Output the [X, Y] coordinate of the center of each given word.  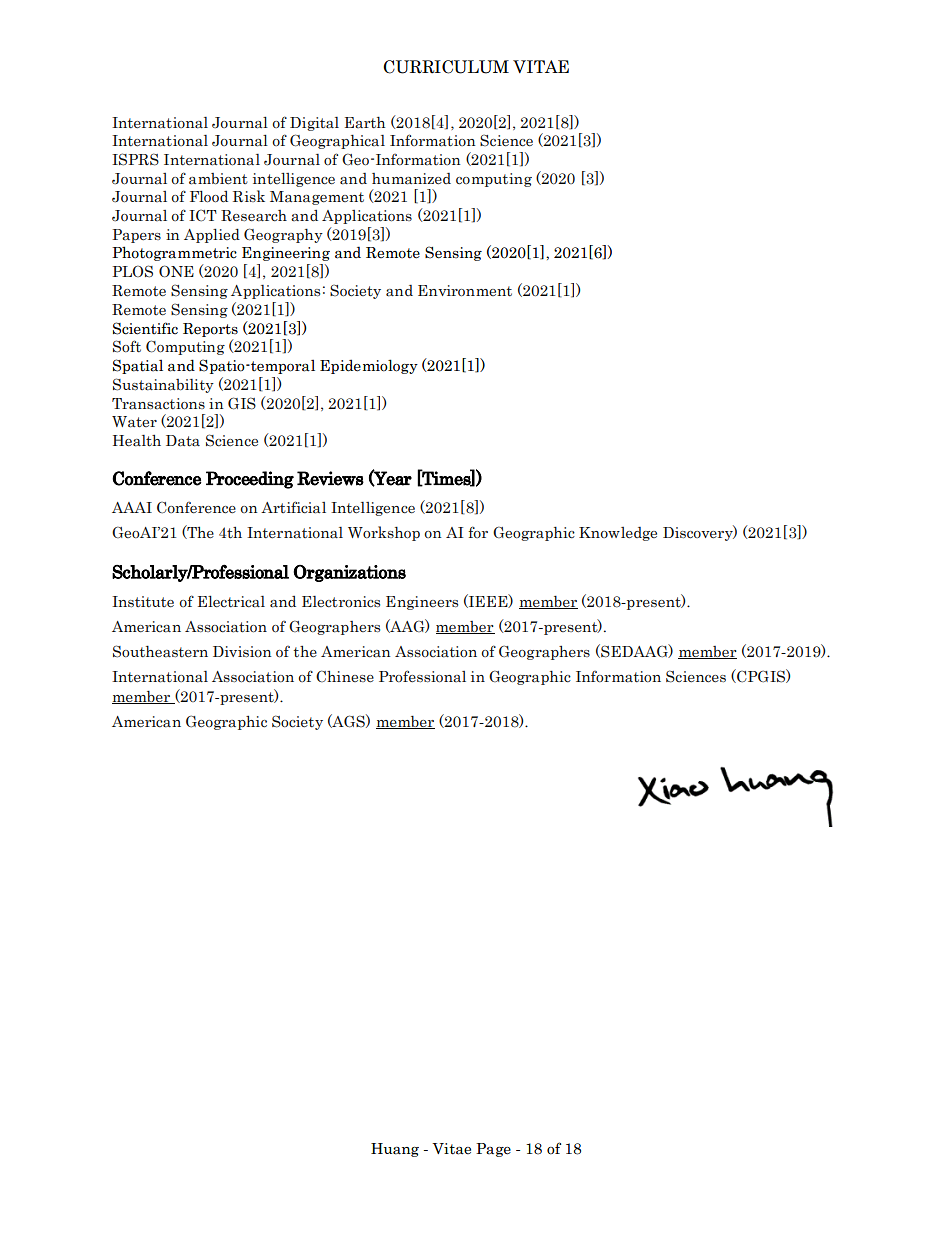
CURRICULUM [446, 67]
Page [493, 1150]
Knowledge [618, 534]
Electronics [341, 602]
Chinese [345, 676]
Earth [365, 122]
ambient [218, 179]
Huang [395, 1150]
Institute [143, 602]
